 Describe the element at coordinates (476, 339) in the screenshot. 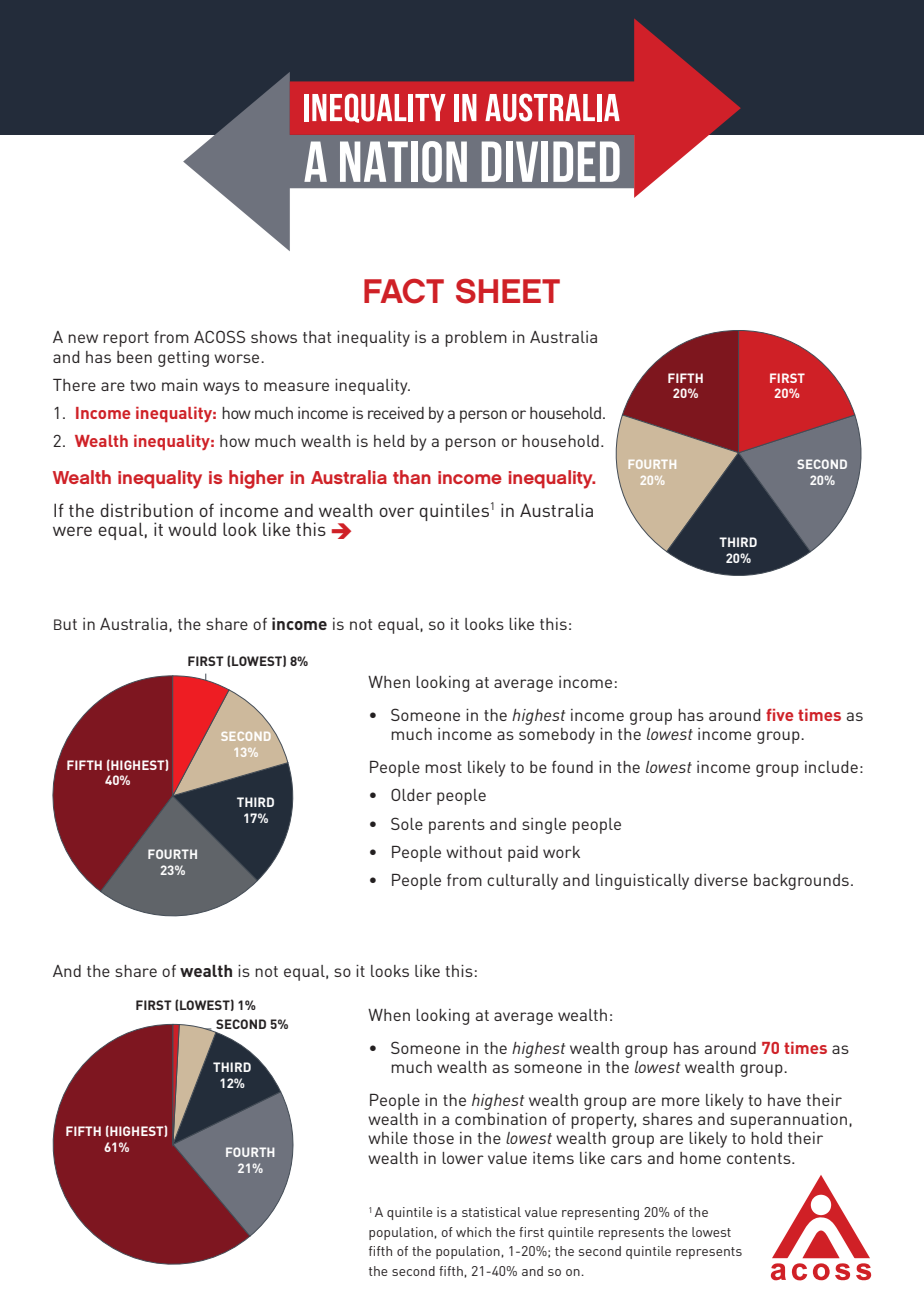

I see `problem` at that location.
